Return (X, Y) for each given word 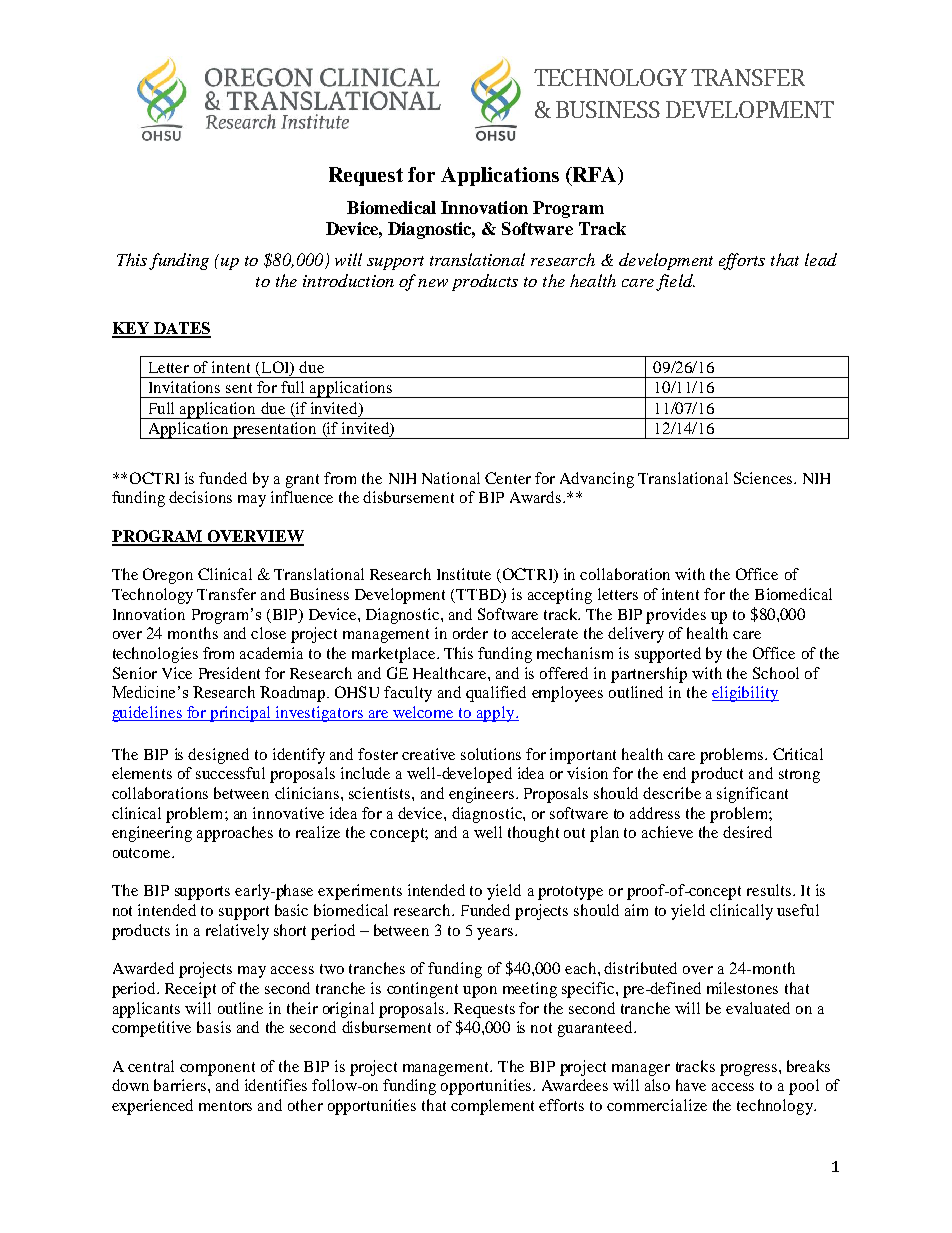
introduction (348, 280)
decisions (200, 497)
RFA (593, 176)
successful (230, 773)
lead (821, 259)
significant (752, 795)
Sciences (764, 478)
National (451, 478)
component (217, 1069)
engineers (483, 795)
